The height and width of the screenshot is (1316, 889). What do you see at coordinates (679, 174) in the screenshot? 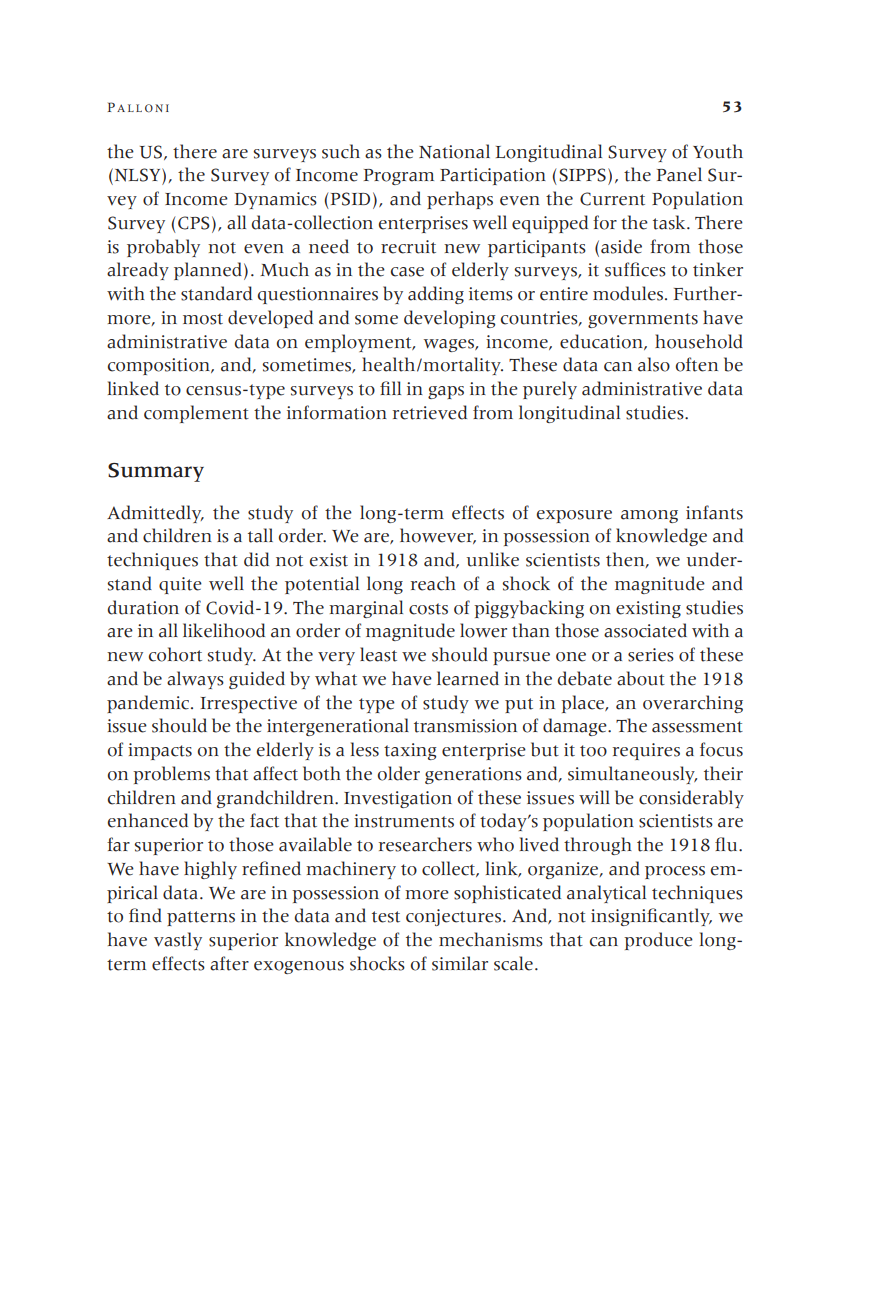
I see `Panel` at bounding box center [679, 174].
